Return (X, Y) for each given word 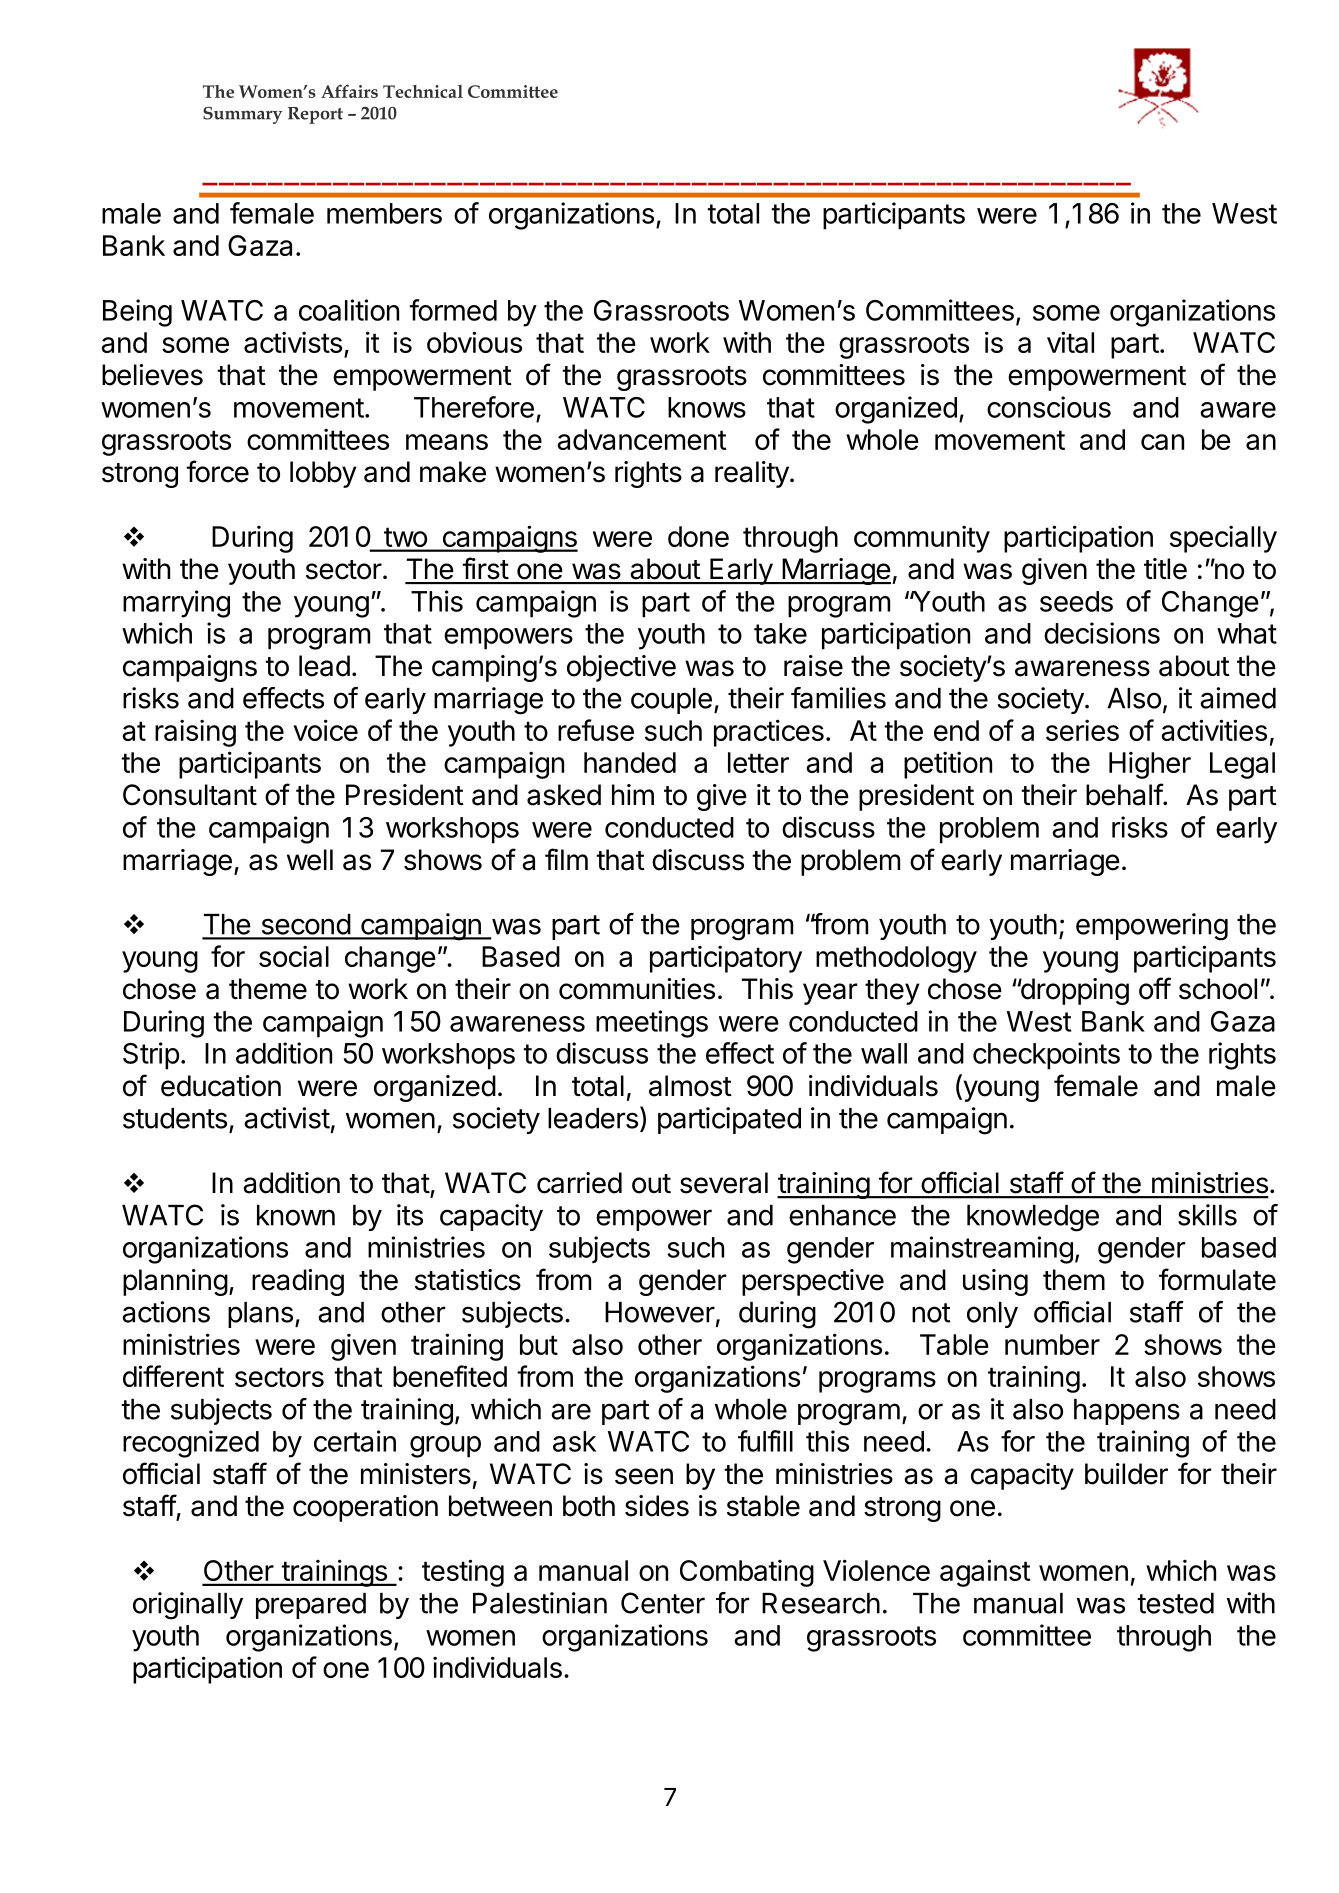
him (633, 794)
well (310, 860)
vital (1070, 342)
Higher (1150, 765)
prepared (311, 1606)
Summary (242, 115)
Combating (747, 1573)
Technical (423, 91)
